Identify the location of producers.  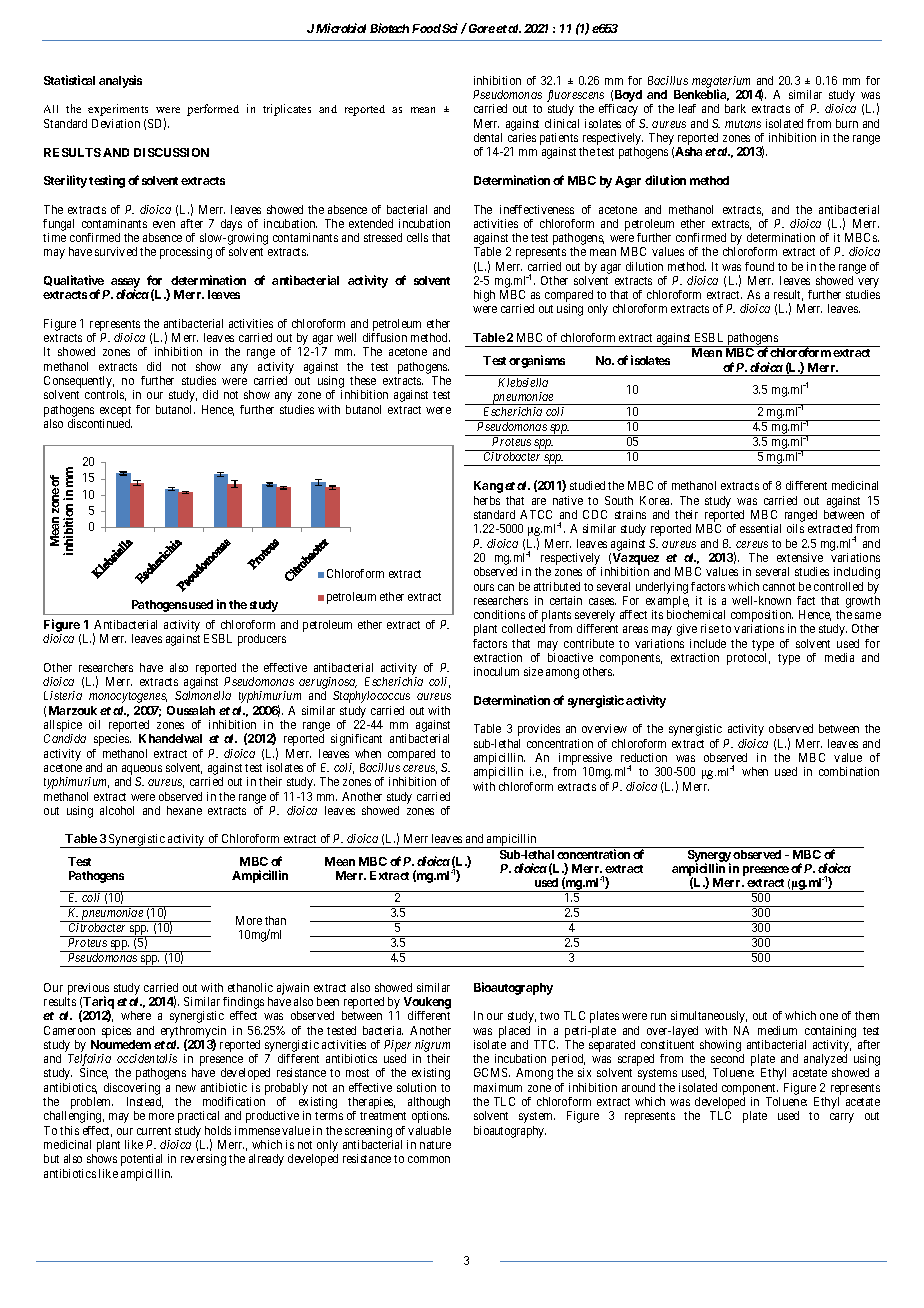
(262, 640).
